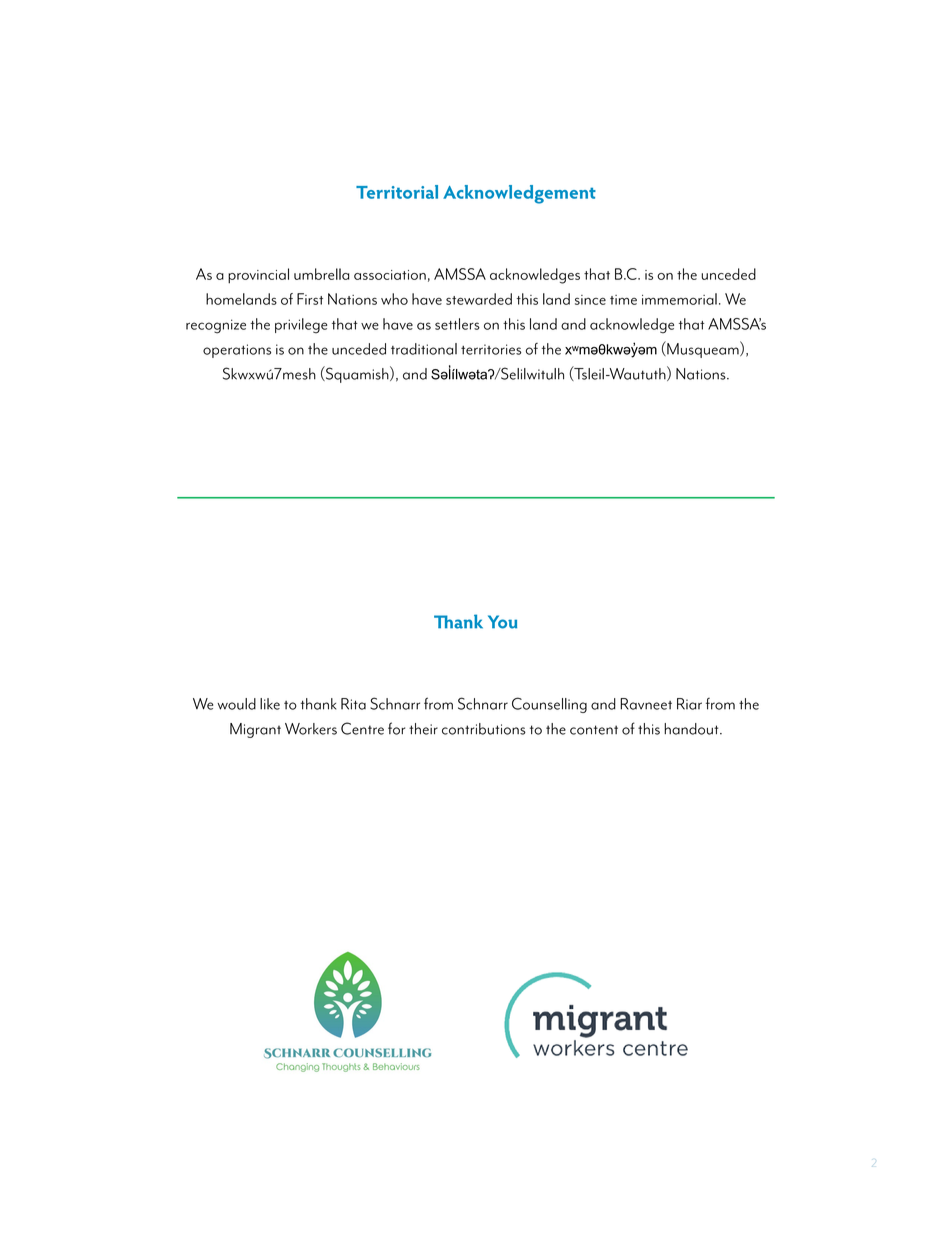 The width and height of the image is (952, 1233). Describe the element at coordinates (549, 705) in the image. I see `Counselling` at that location.
